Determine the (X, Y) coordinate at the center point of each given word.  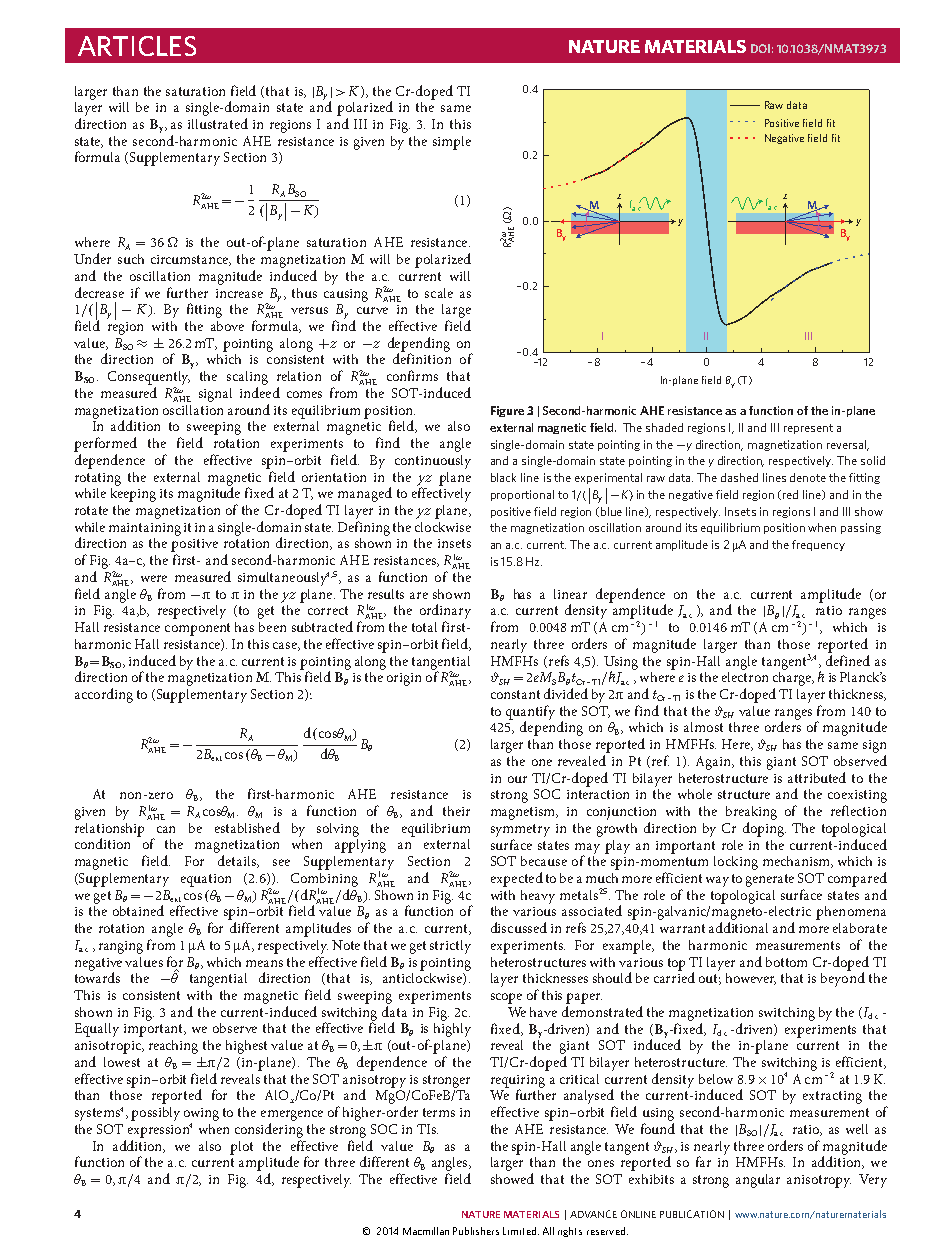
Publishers (476, 1231)
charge (793, 679)
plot (241, 1148)
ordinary (445, 613)
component (197, 629)
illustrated (218, 123)
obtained (138, 910)
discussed (519, 927)
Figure (507, 411)
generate (770, 880)
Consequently (150, 376)
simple (452, 143)
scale (439, 293)
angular (758, 1181)
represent (808, 429)
